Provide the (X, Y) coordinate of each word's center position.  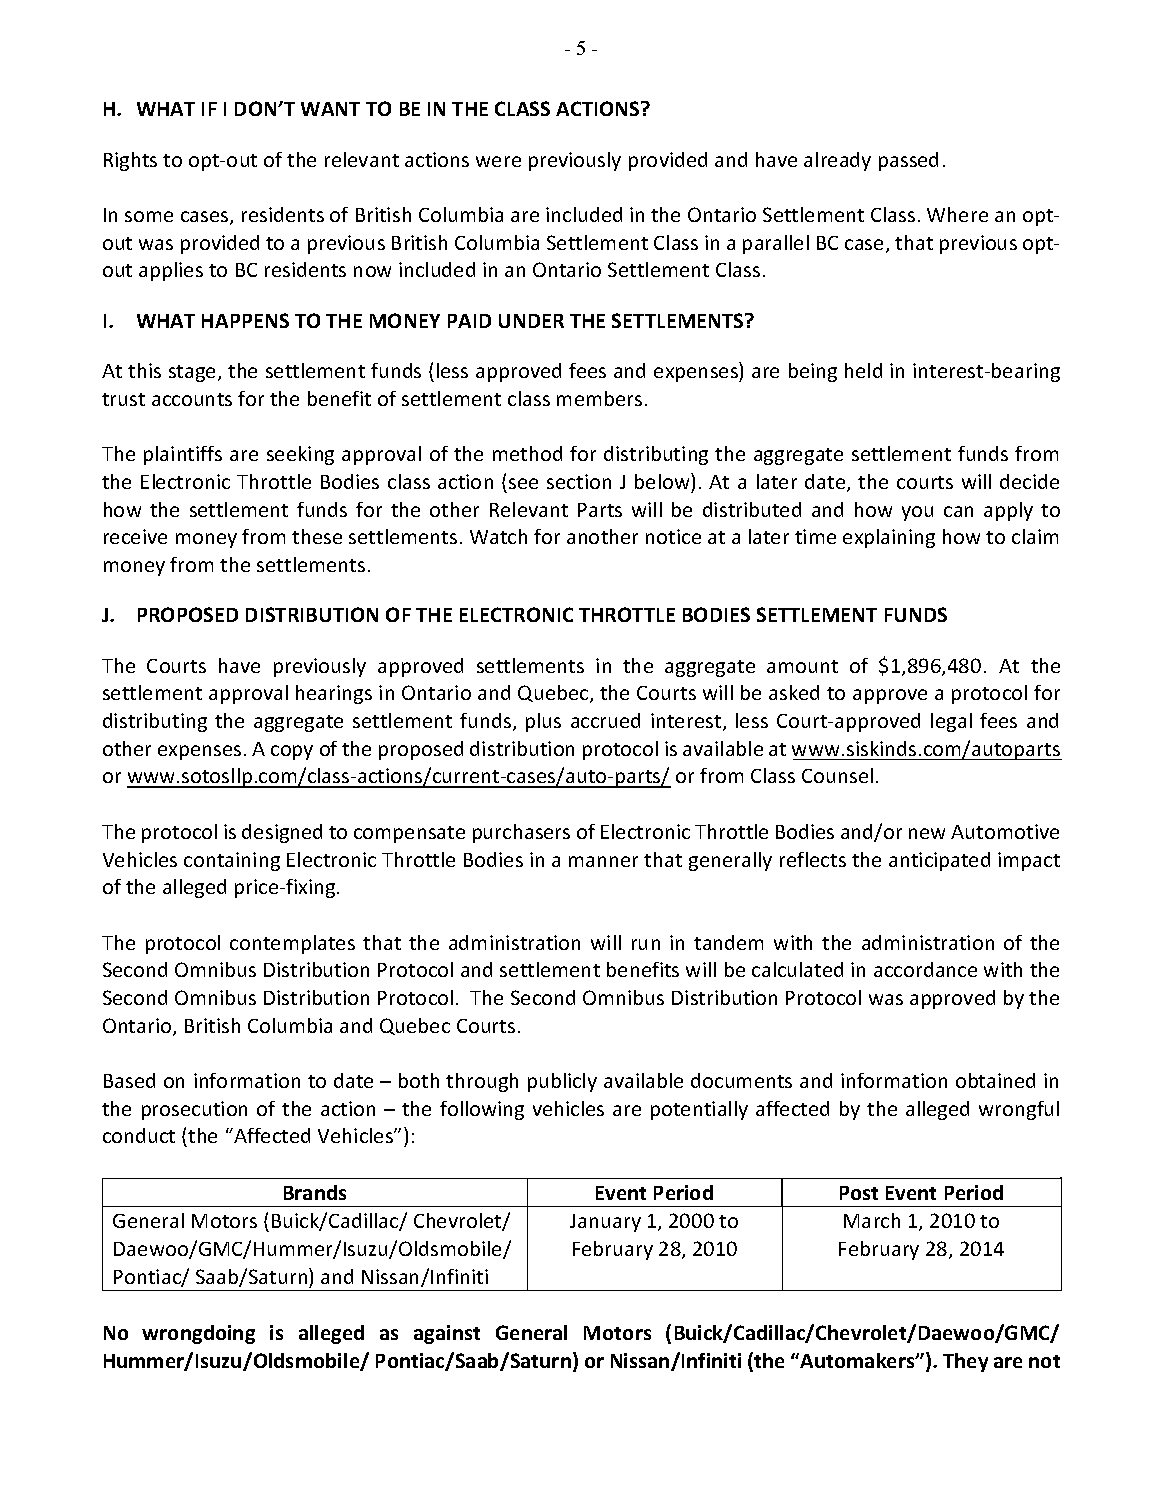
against (447, 1334)
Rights (130, 161)
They (965, 1362)
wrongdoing (198, 1334)
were (498, 161)
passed (908, 161)
